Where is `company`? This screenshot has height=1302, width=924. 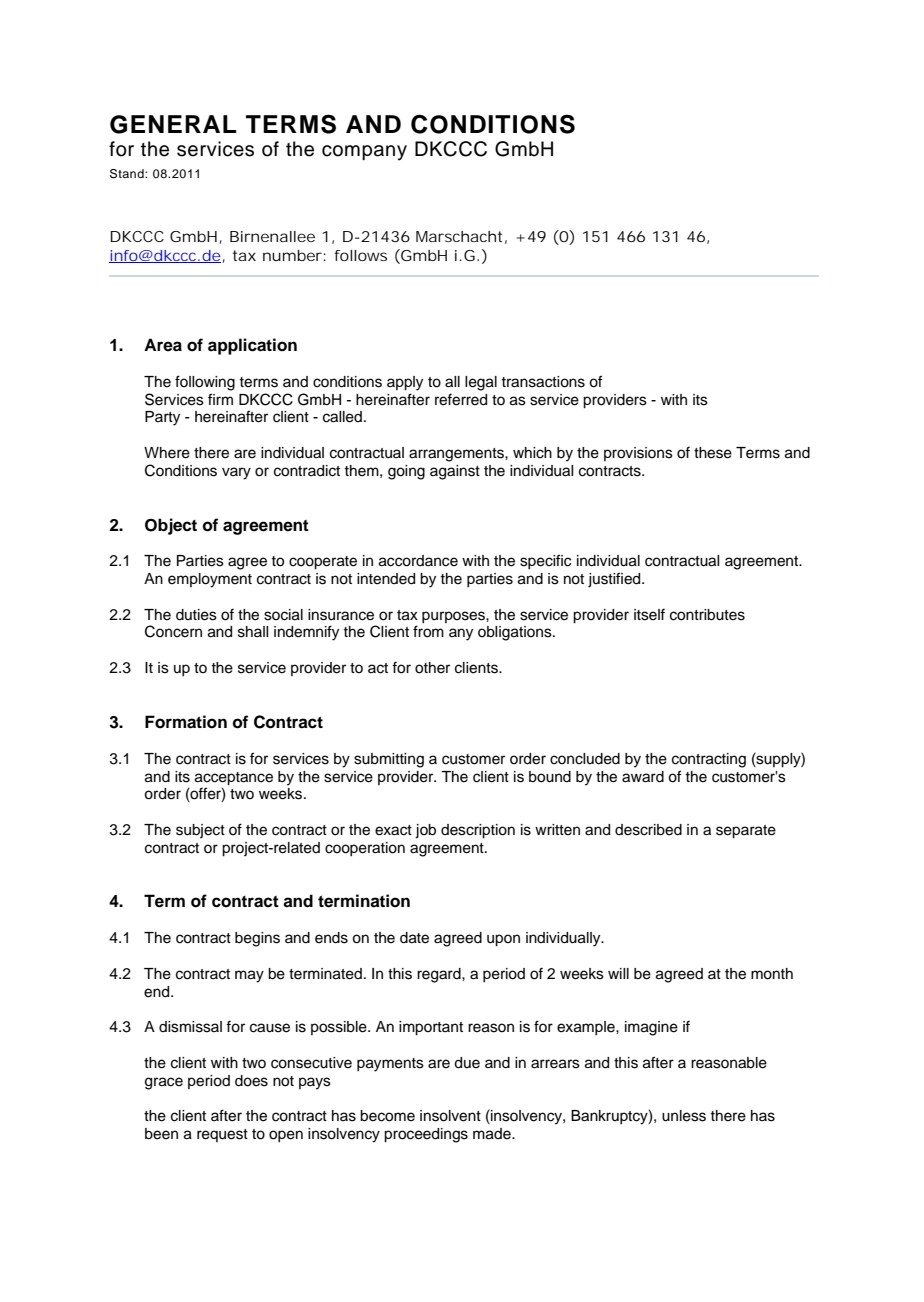
company is located at coordinates (364, 153).
